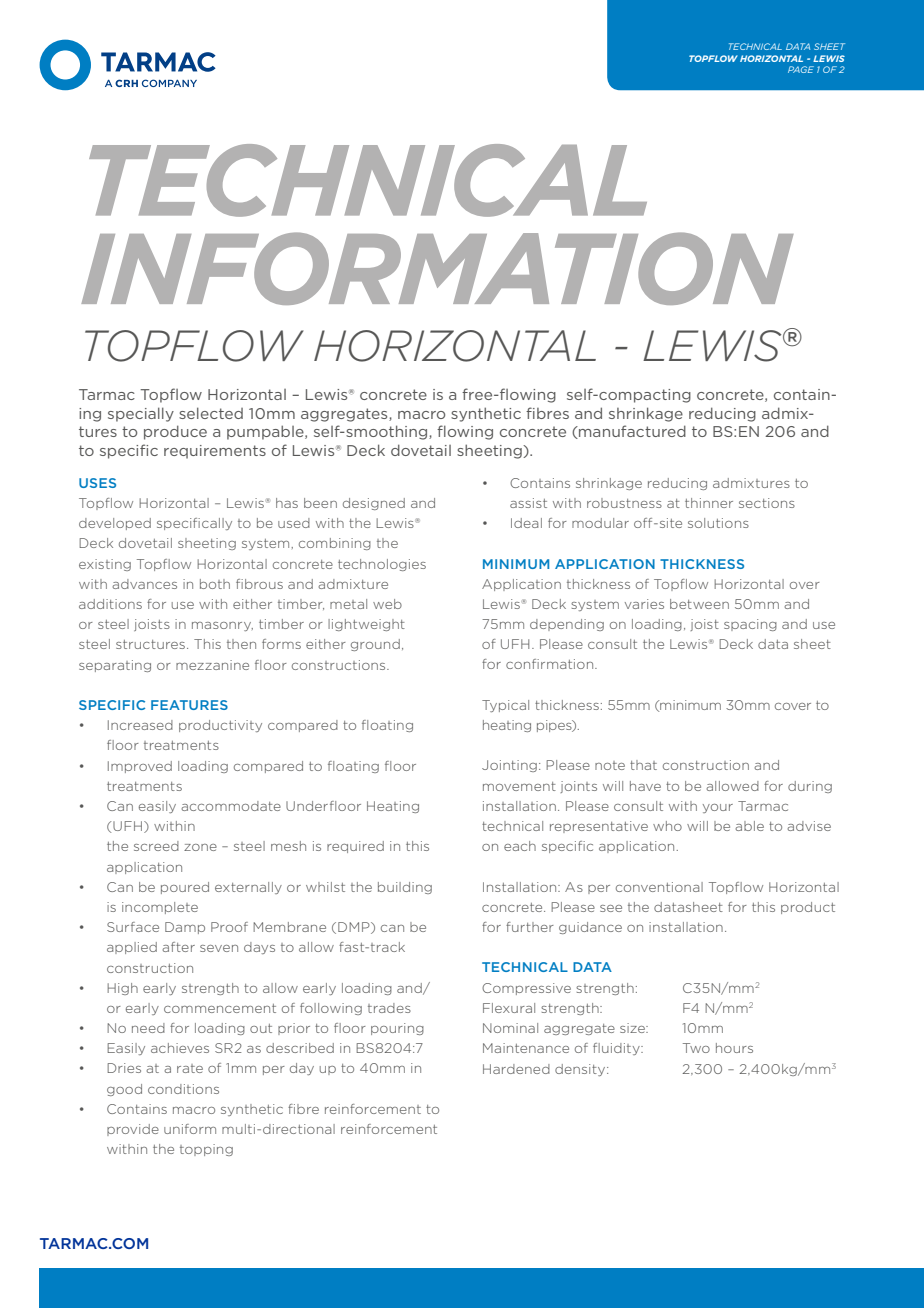 The image size is (924, 1308). I want to click on manufactured, so click(631, 432).
